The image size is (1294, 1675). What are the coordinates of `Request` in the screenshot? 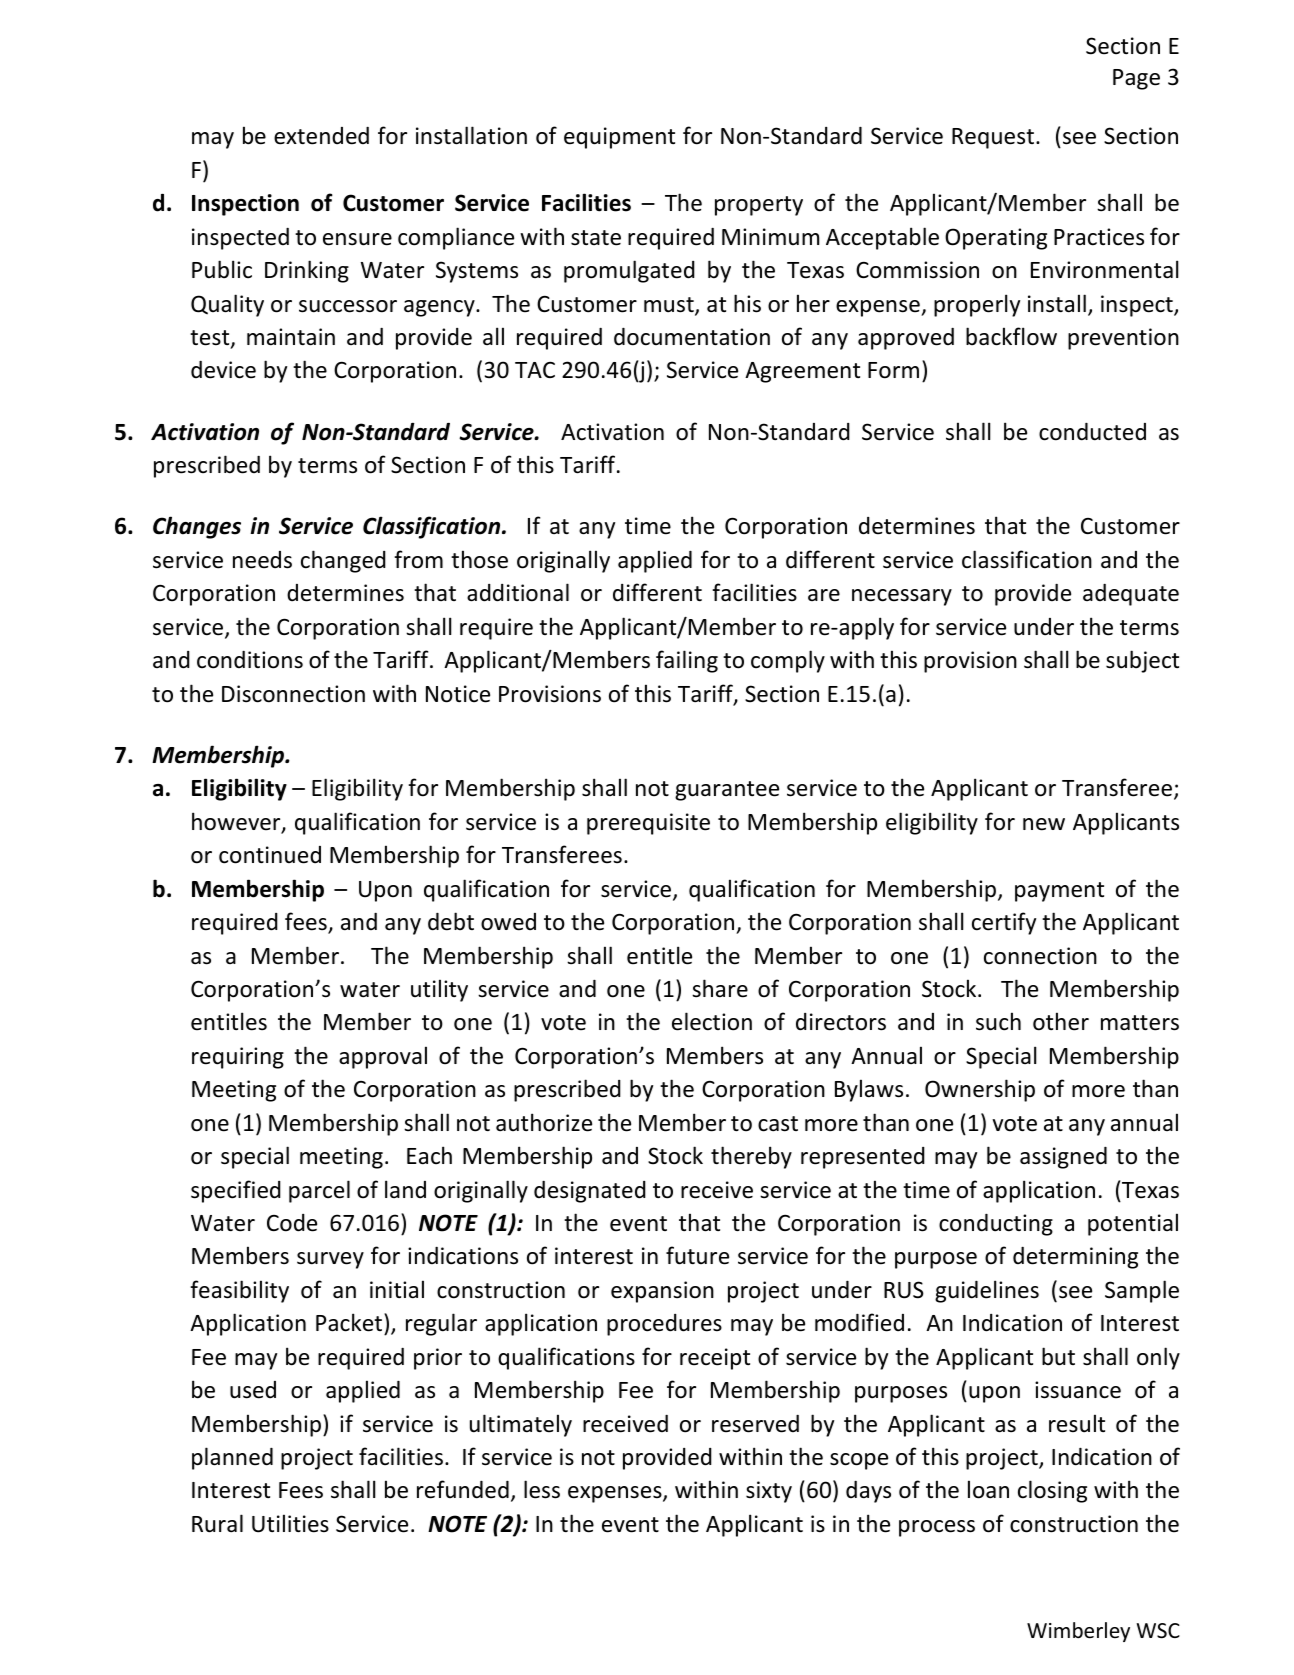 It's located at (993, 138).
